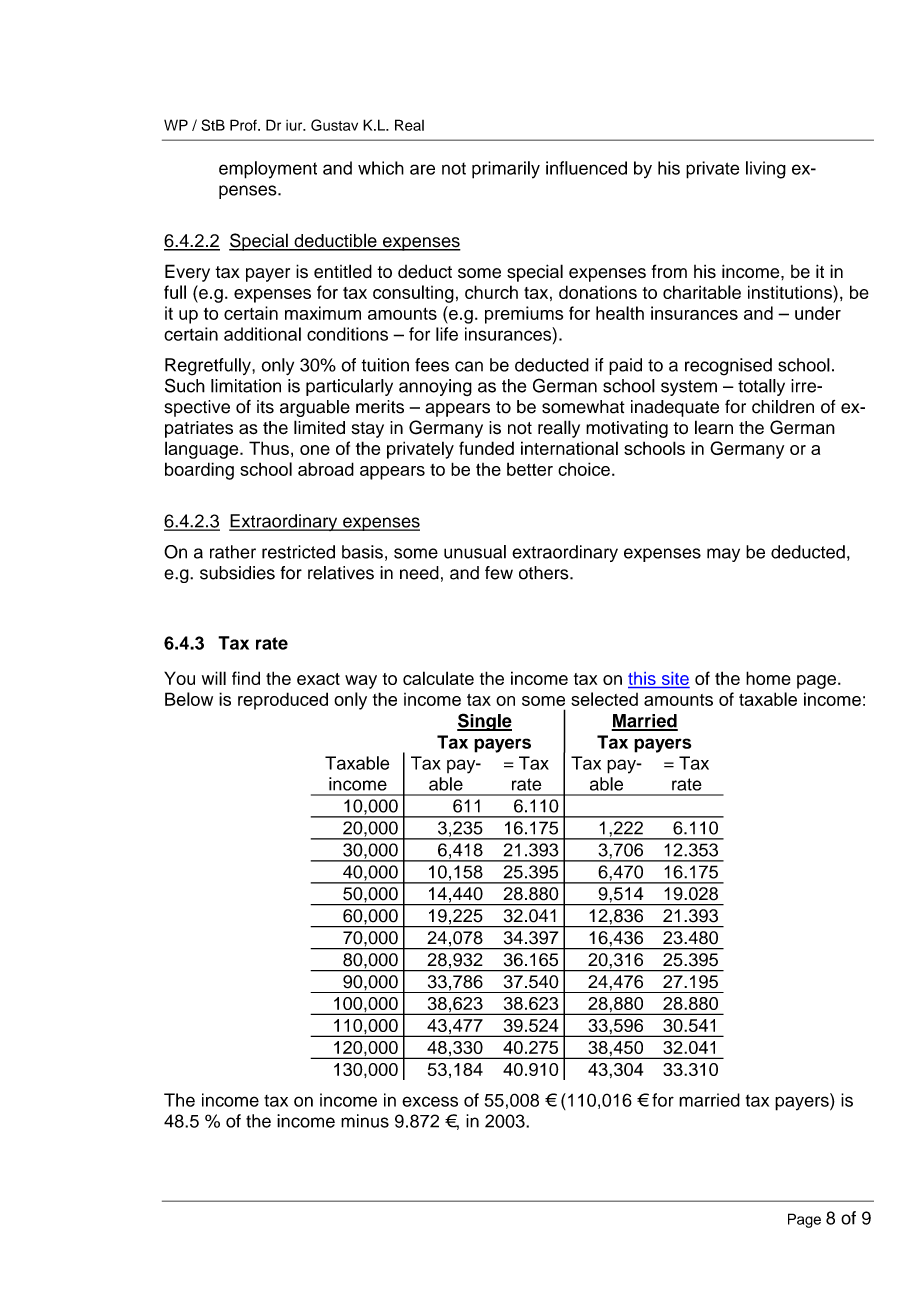 Image resolution: width=924 pixels, height=1308 pixels. What do you see at coordinates (283, 701) in the document?
I see `reproduced` at bounding box center [283, 701].
